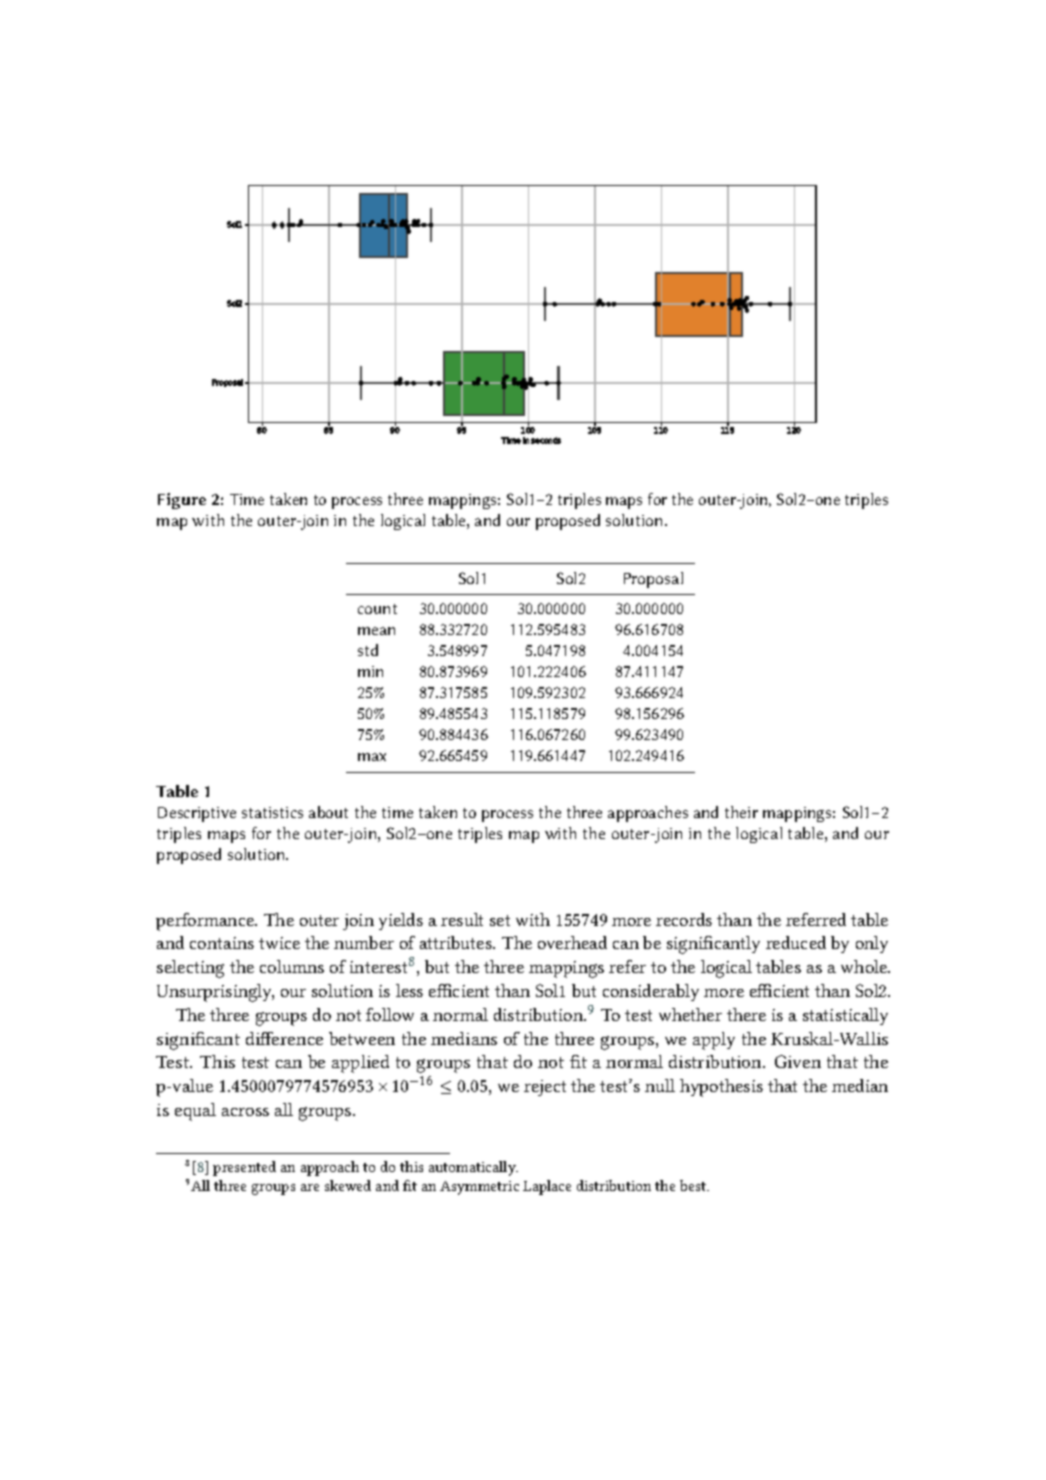 The width and height of the screenshot is (1046, 1480). Describe the element at coordinates (182, 501) in the screenshot. I see `Figure` at that location.
